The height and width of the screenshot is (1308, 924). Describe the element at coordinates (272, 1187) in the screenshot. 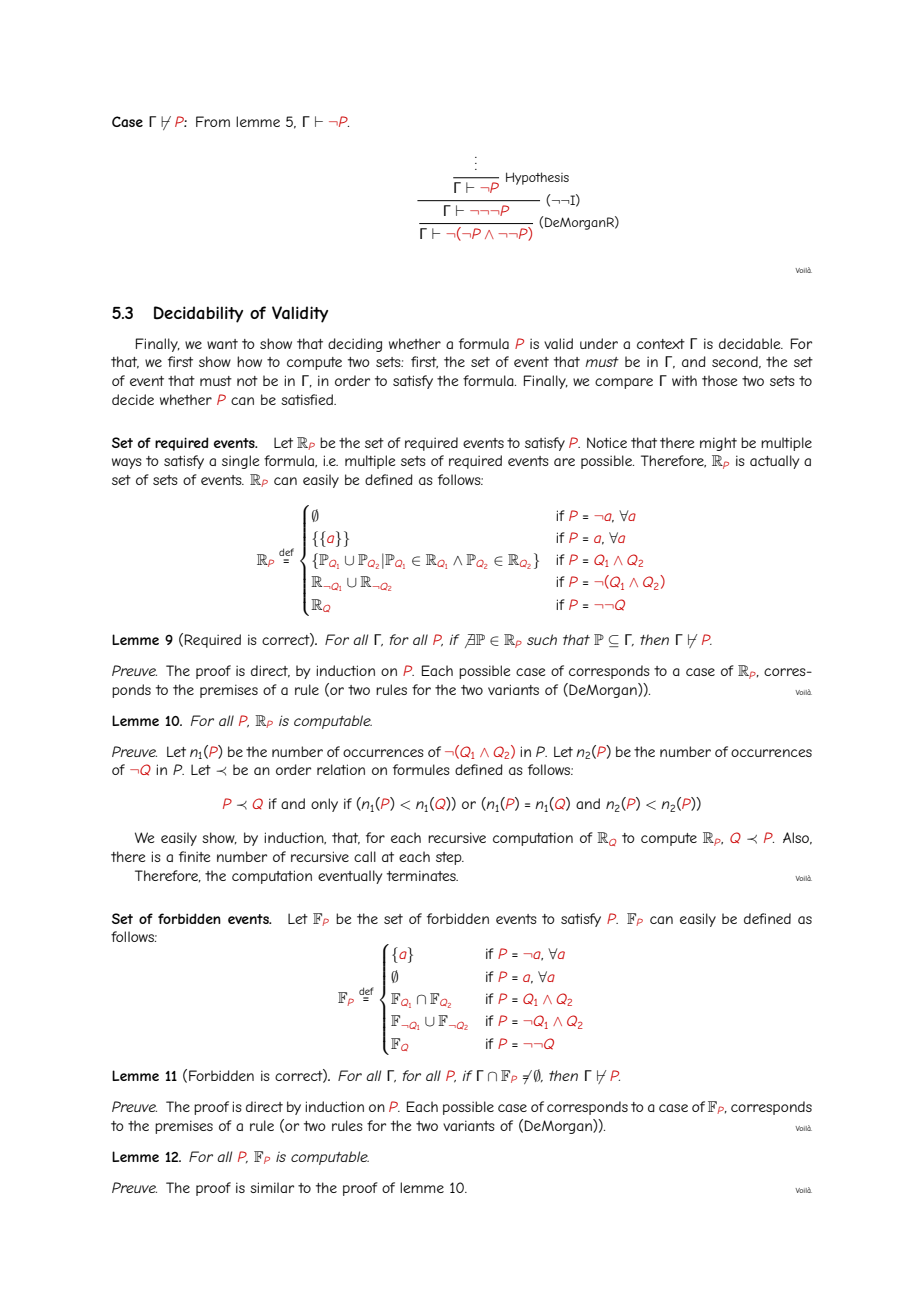

I see `similar` at that location.
